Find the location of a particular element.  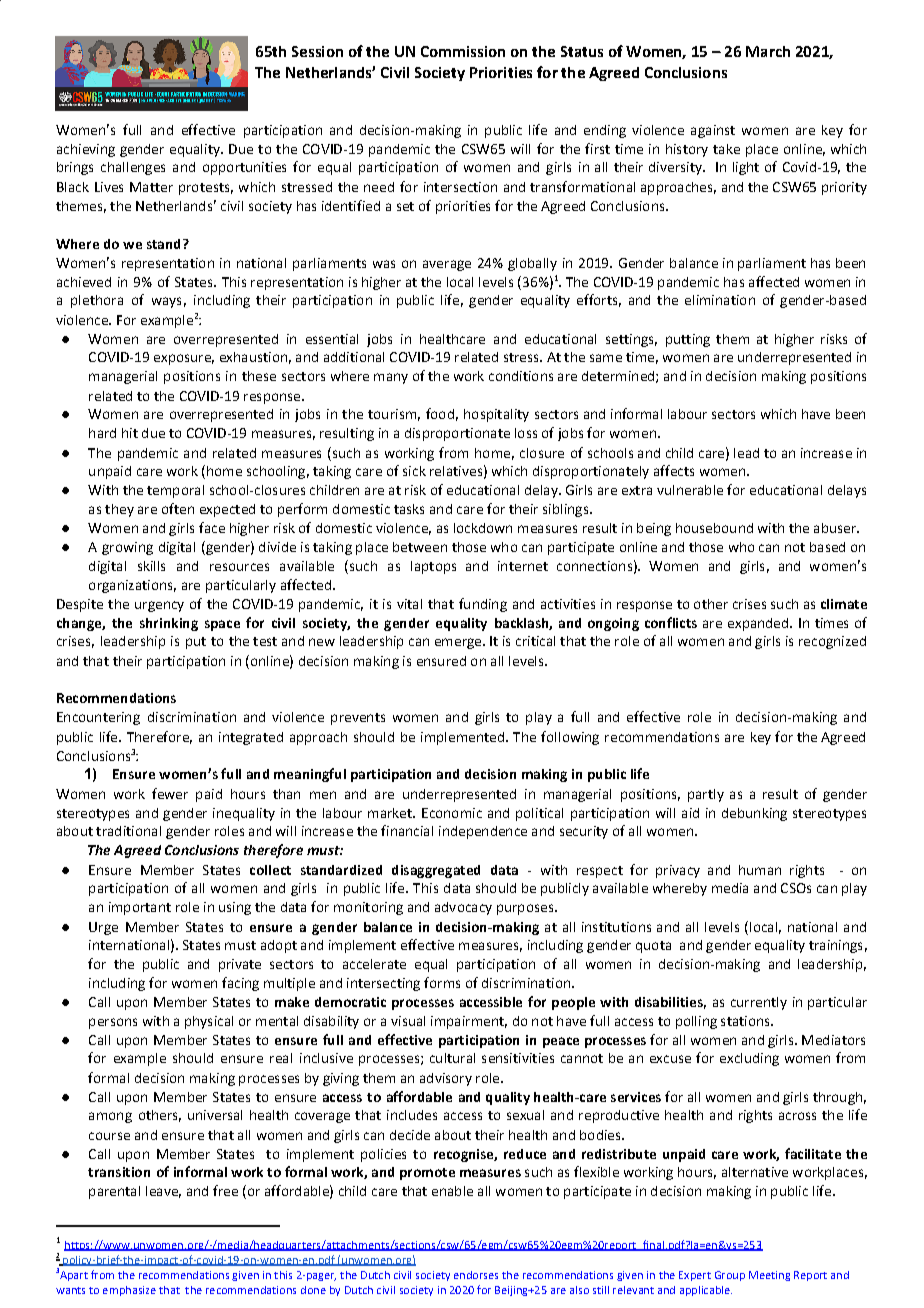

Commission is located at coordinates (463, 51).
